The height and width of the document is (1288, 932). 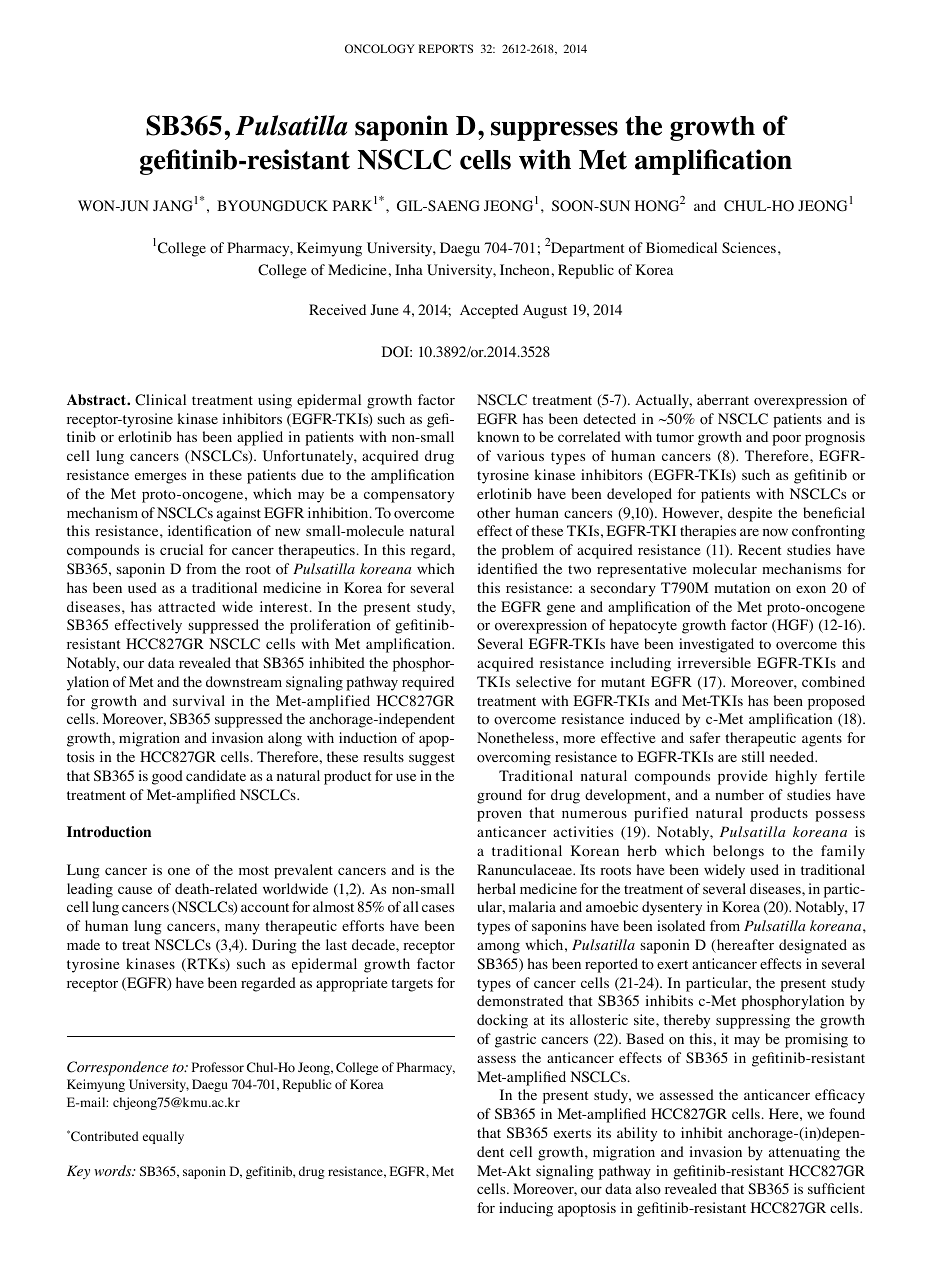 What do you see at coordinates (489, 311) in the document?
I see `Accepted` at bounding box center [489, 311].
